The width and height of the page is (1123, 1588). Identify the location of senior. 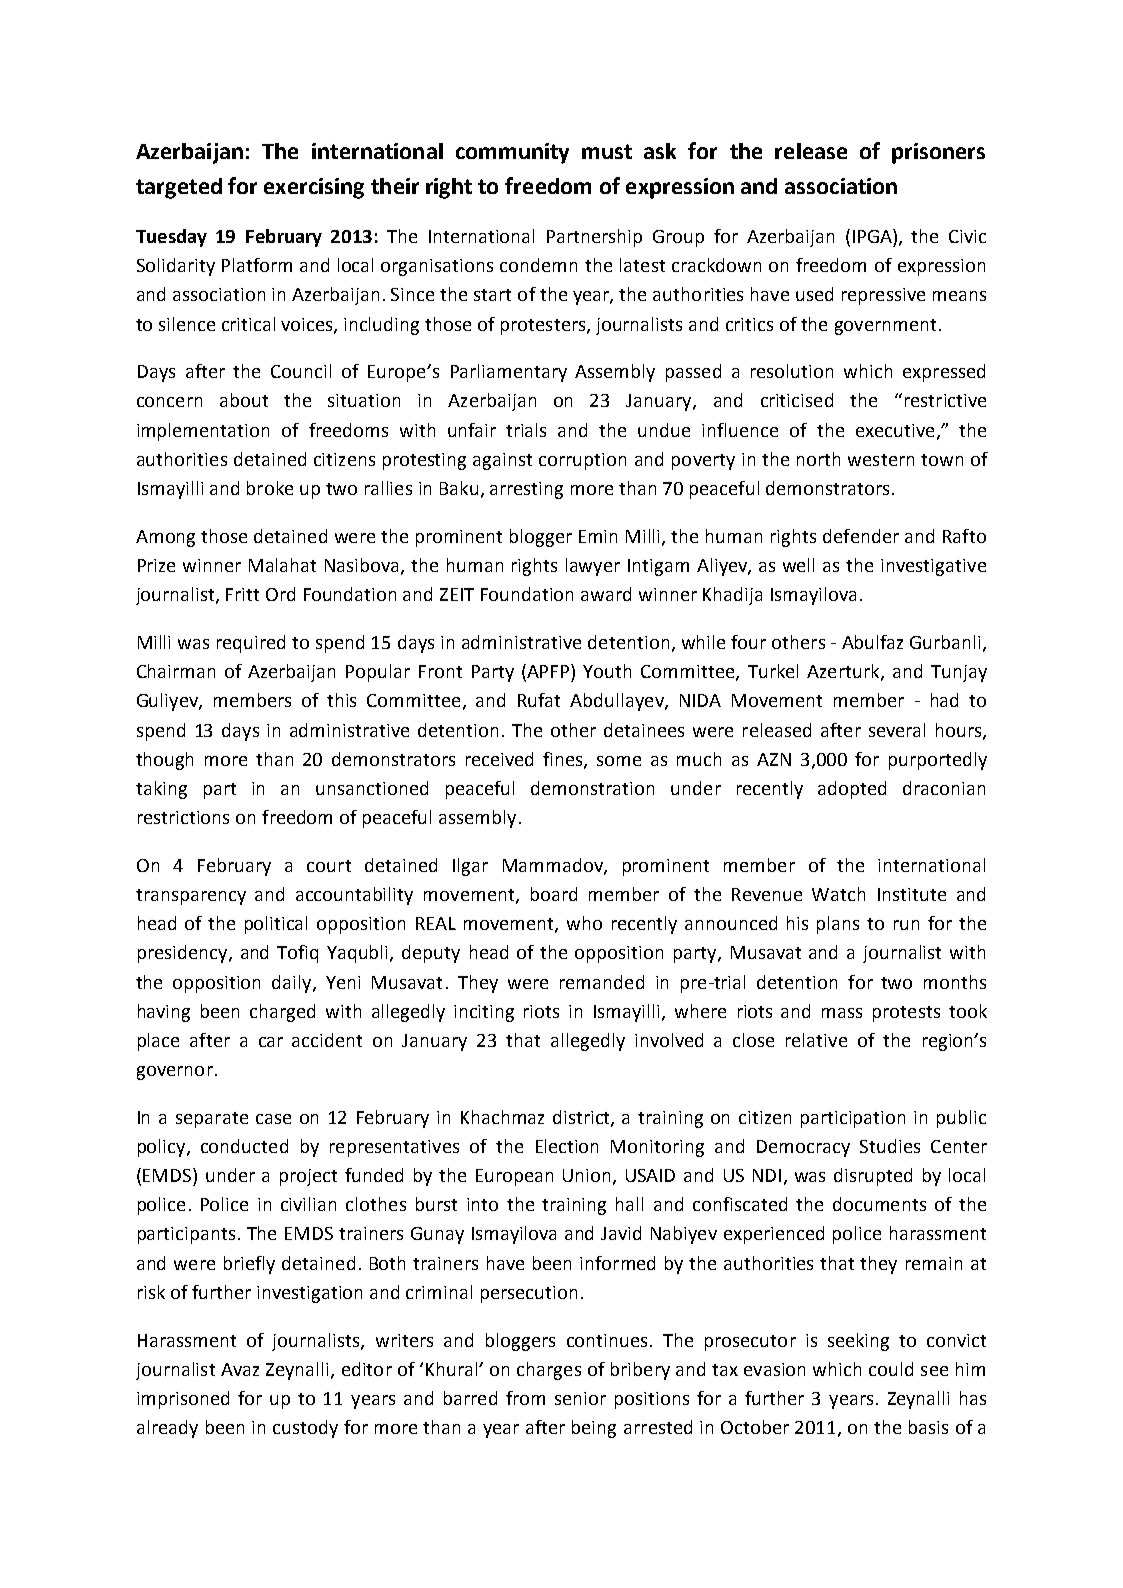
(580, 1398).
